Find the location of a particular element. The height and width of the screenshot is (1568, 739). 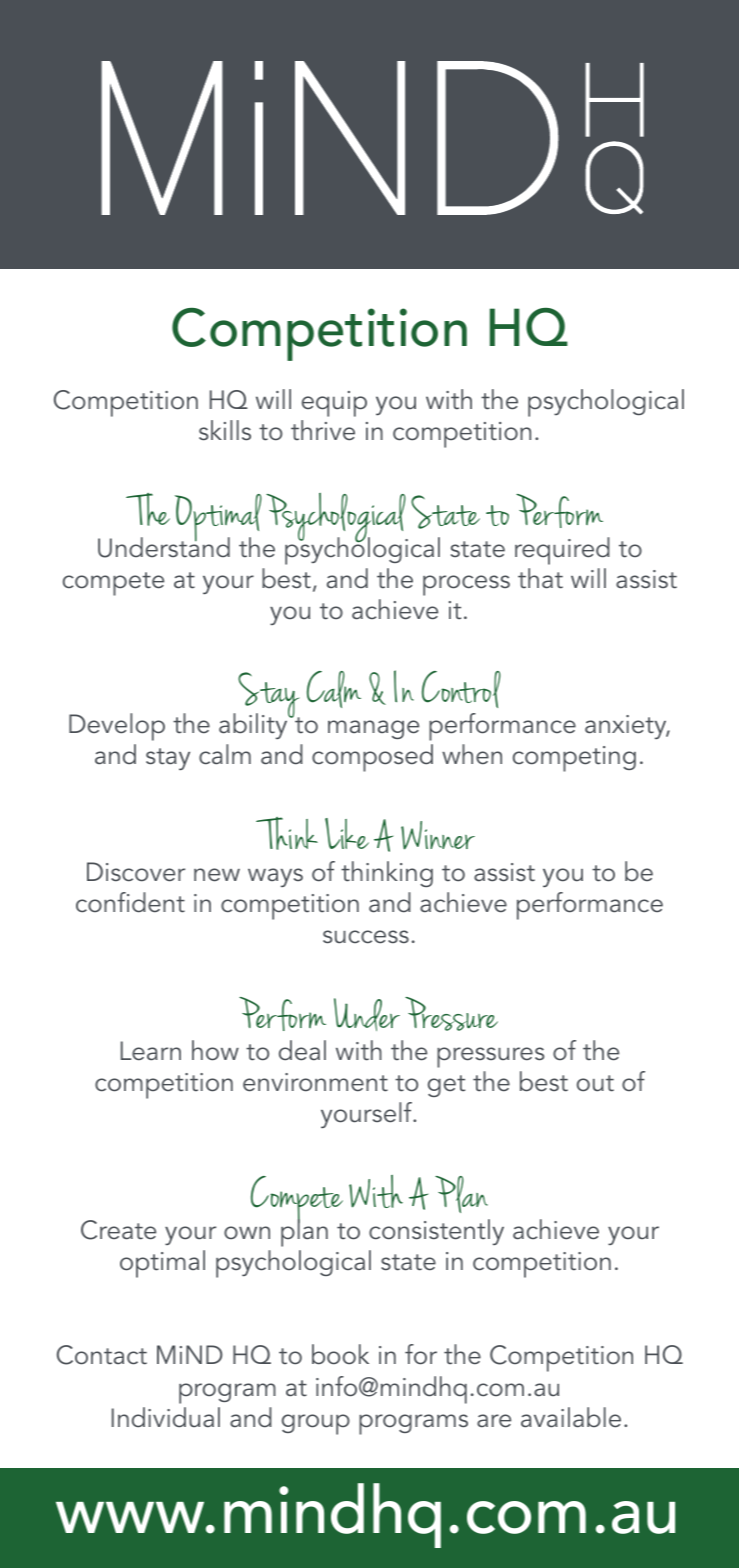

Individual is located at coordinates (166, 1417).
